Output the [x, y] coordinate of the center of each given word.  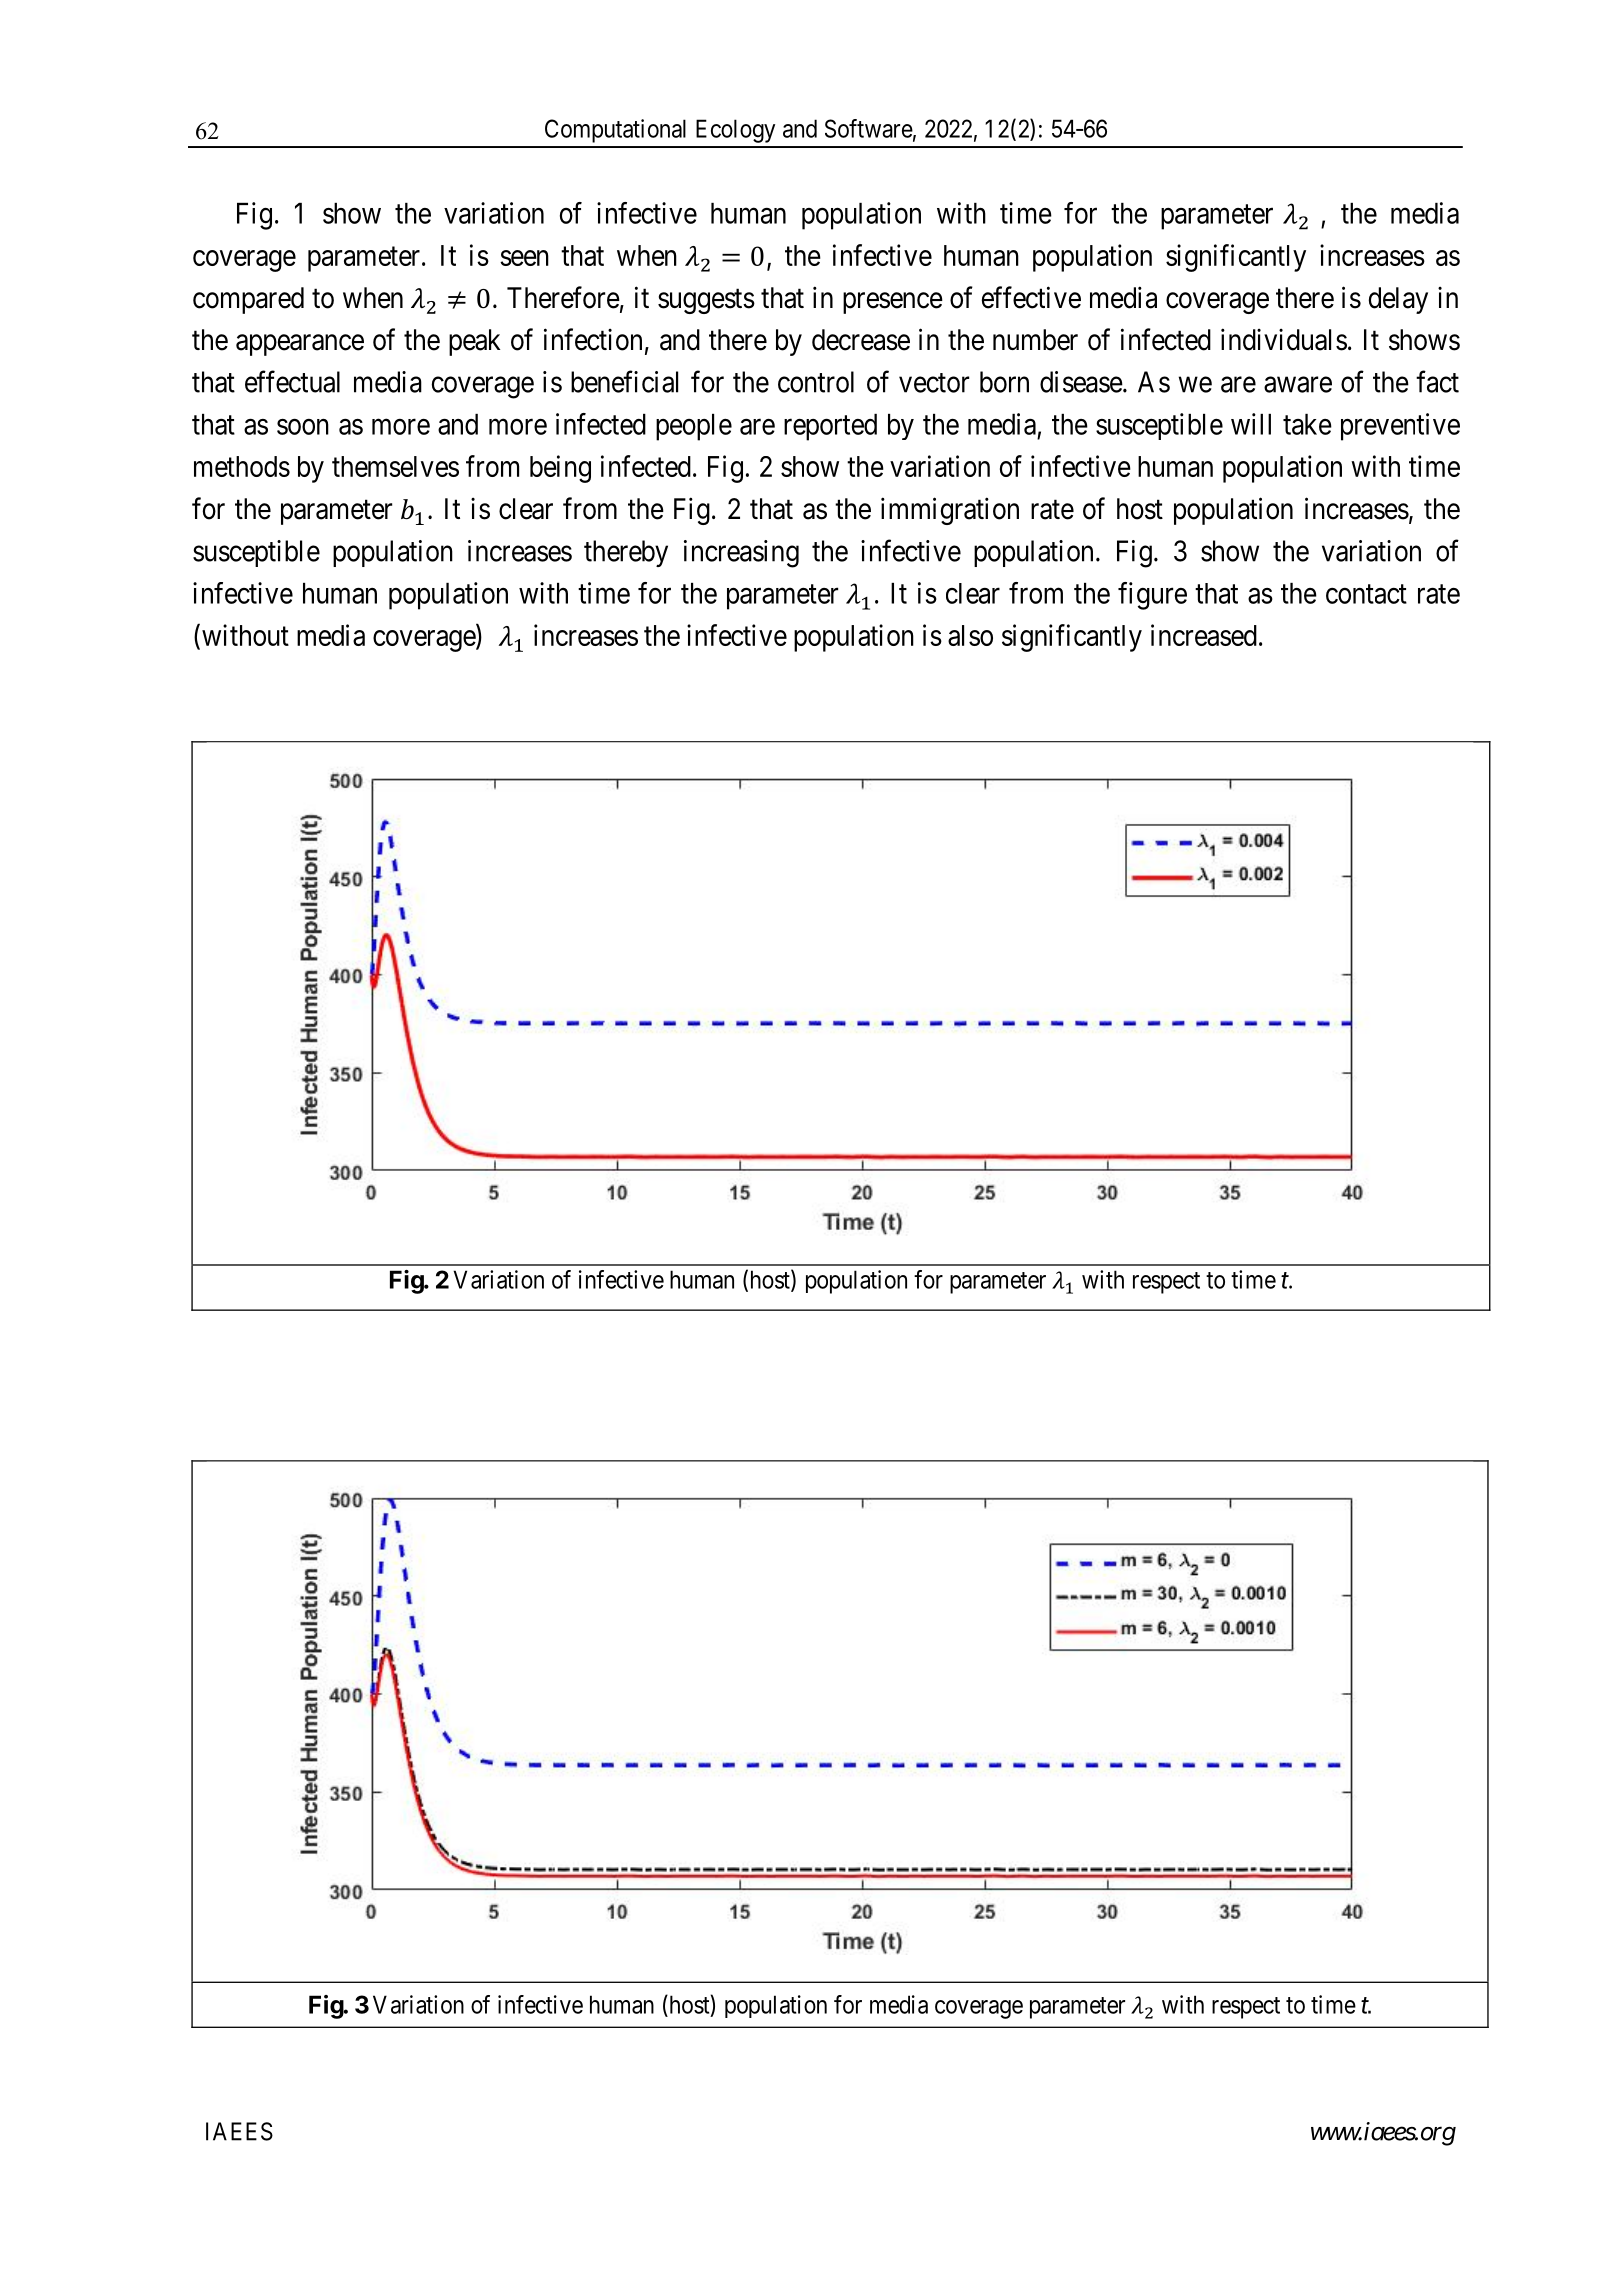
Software [869, 128]
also [970, 635]
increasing [741, 554]
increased [1204, 635]
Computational [615, 131]
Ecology [735, 131]
